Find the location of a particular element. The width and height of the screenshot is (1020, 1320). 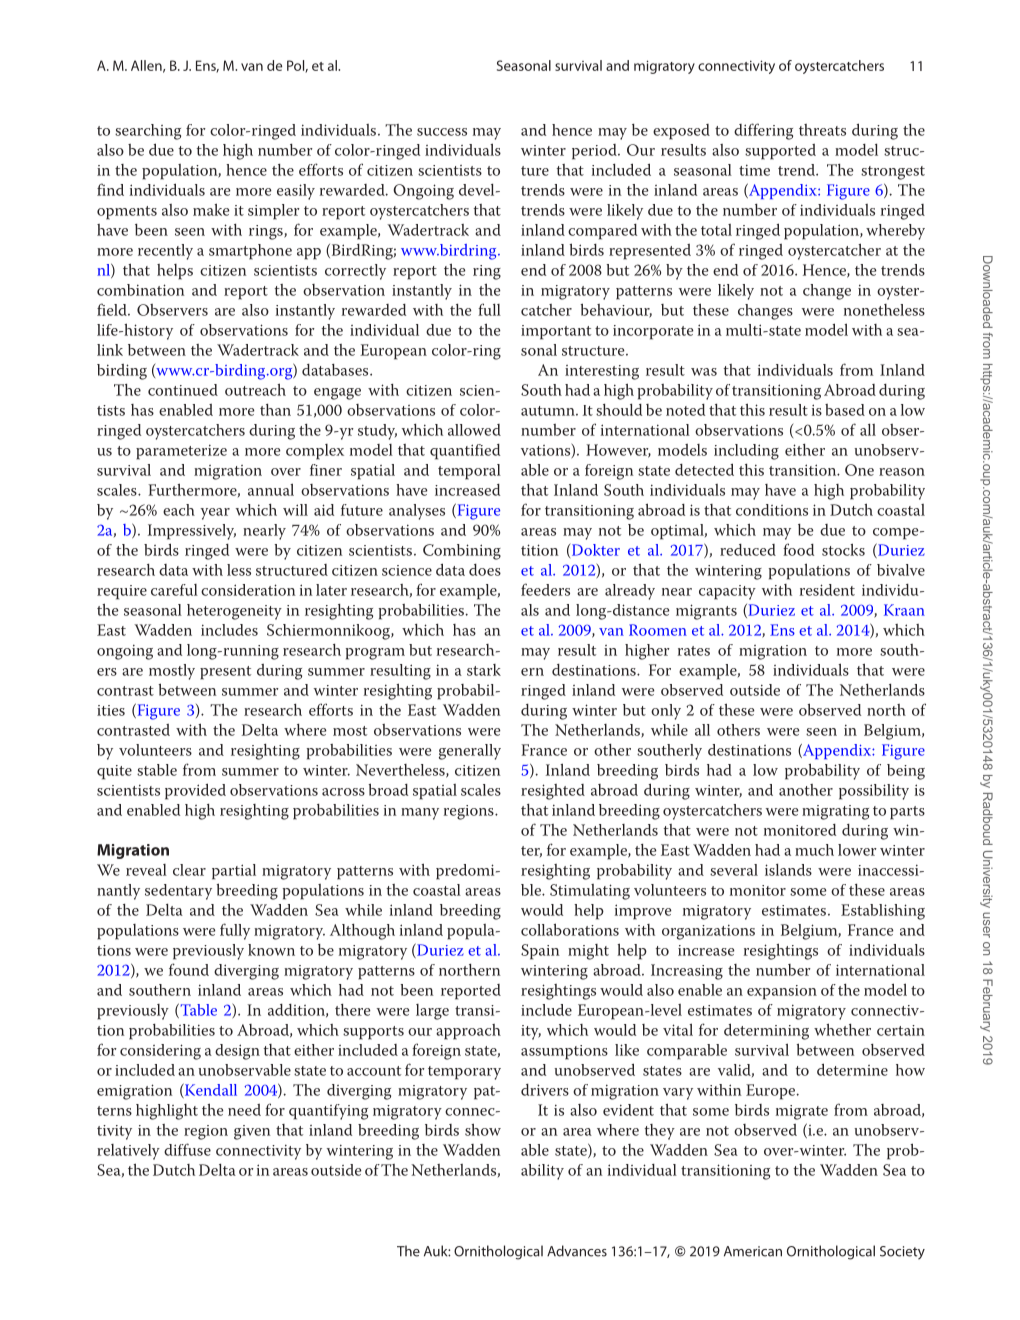

food is located at coordinates (798, 549).
